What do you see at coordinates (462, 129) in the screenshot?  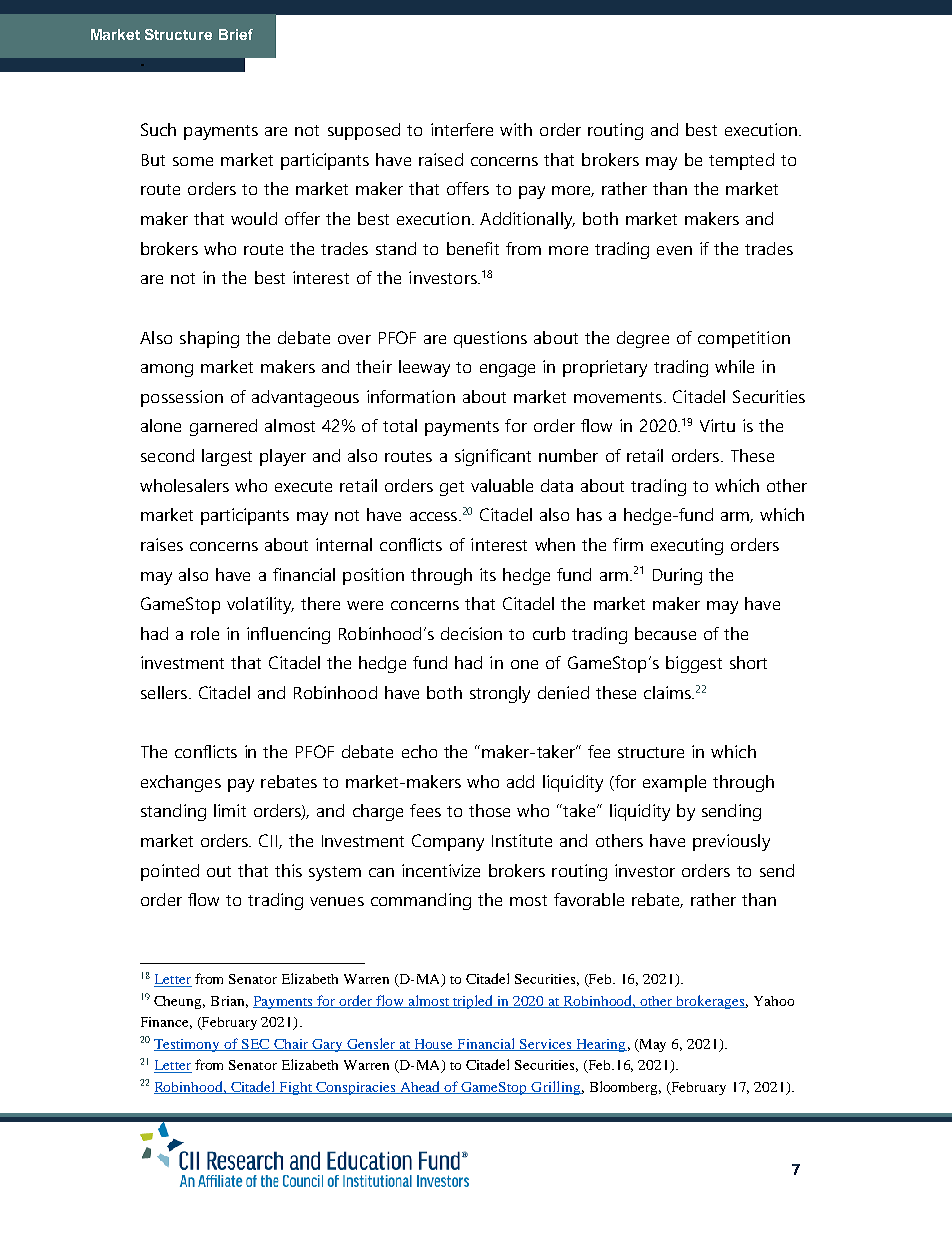 I see `interfere` at bounding box center [462, 129].
